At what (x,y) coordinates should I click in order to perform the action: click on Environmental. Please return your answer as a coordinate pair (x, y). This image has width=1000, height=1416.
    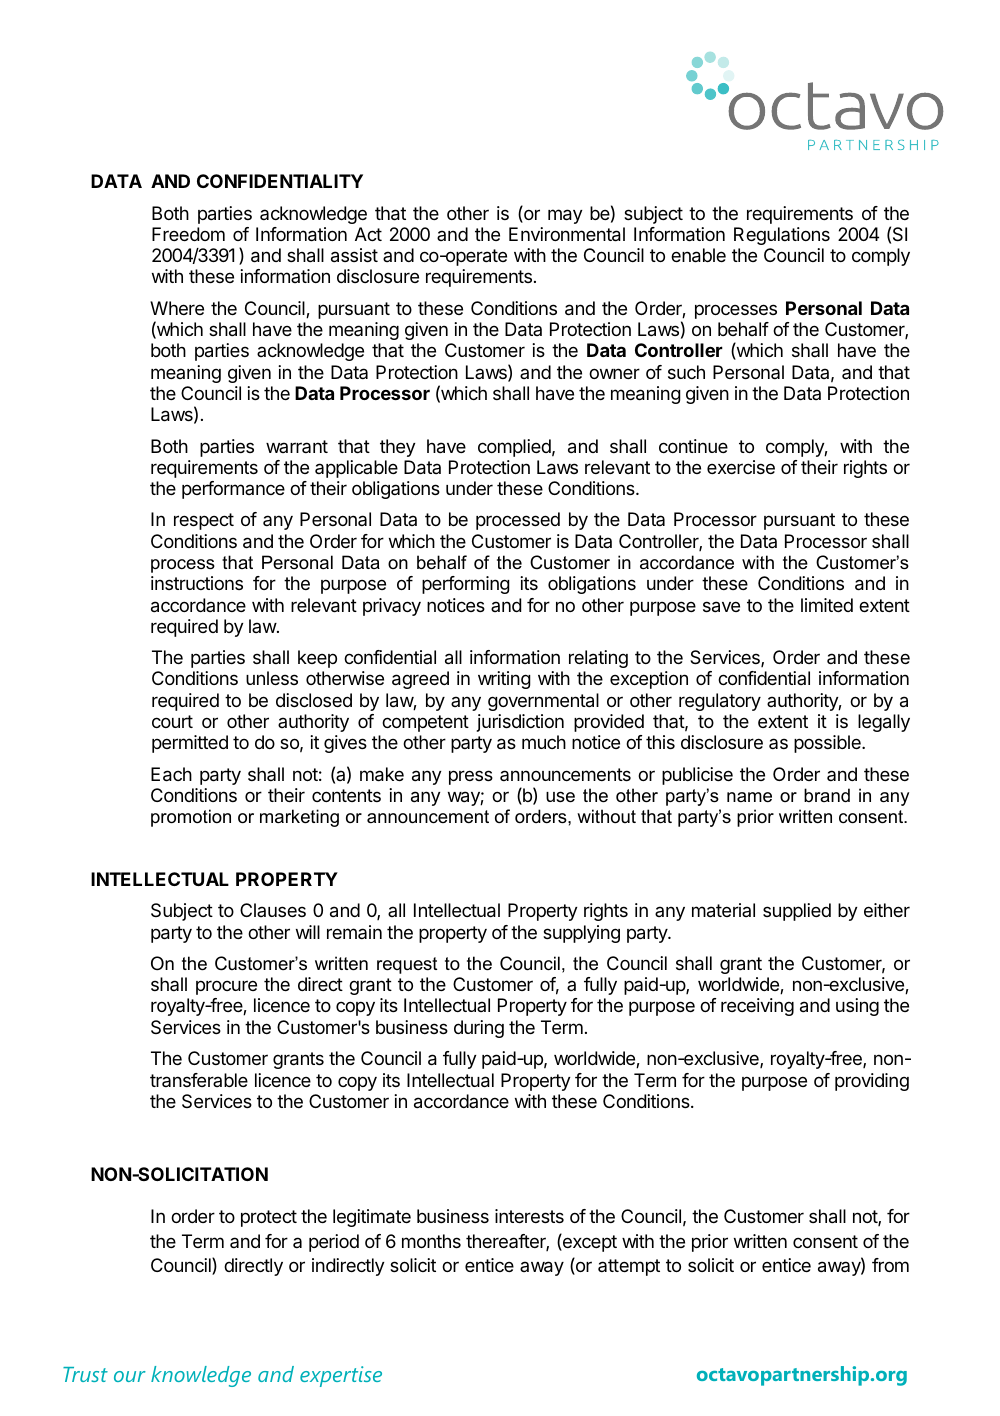
    Looking at the image, I should click on (567, 234).
